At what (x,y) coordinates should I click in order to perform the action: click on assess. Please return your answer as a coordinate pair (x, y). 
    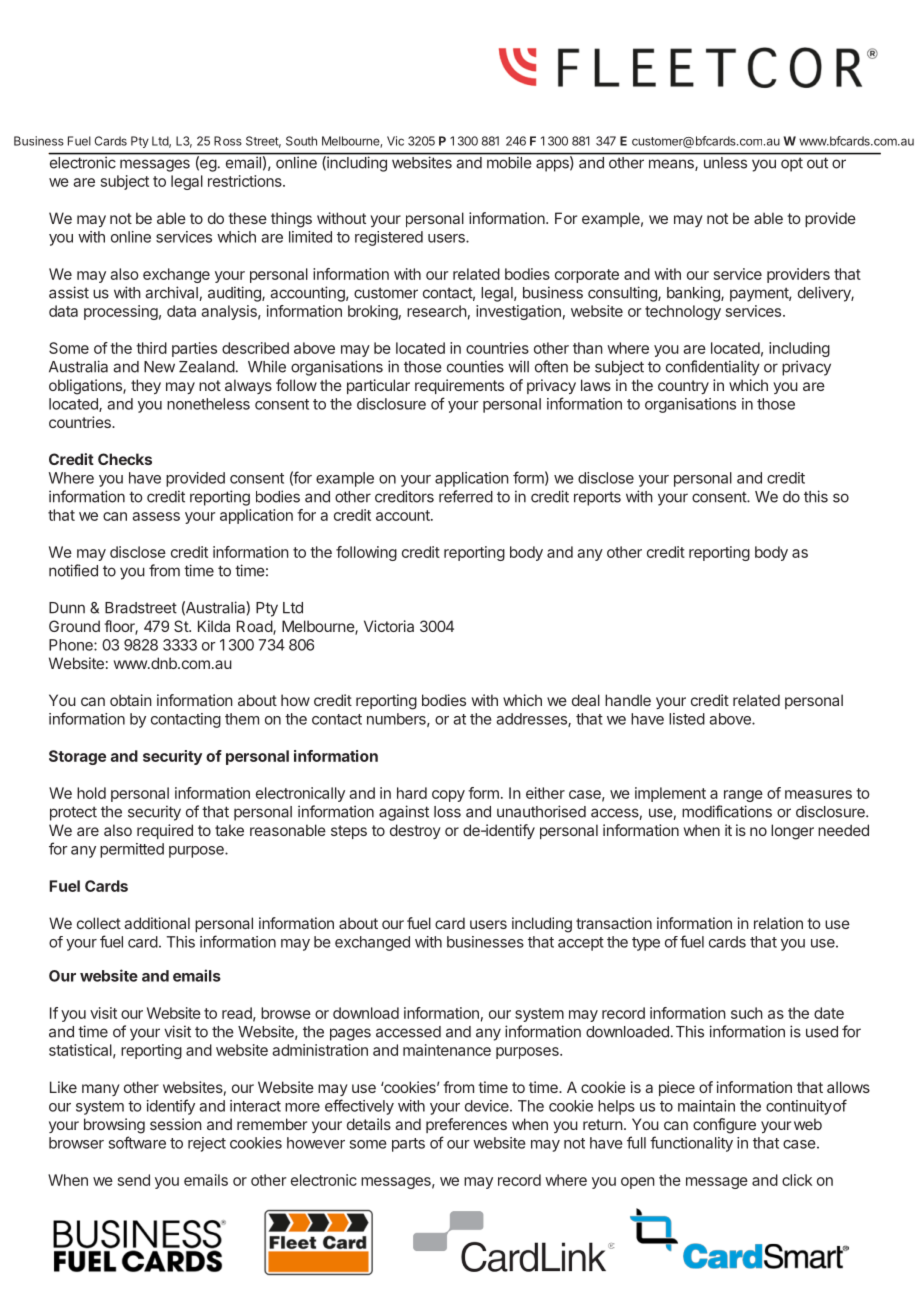
    Looking at the image, I should click on (156, 516).
